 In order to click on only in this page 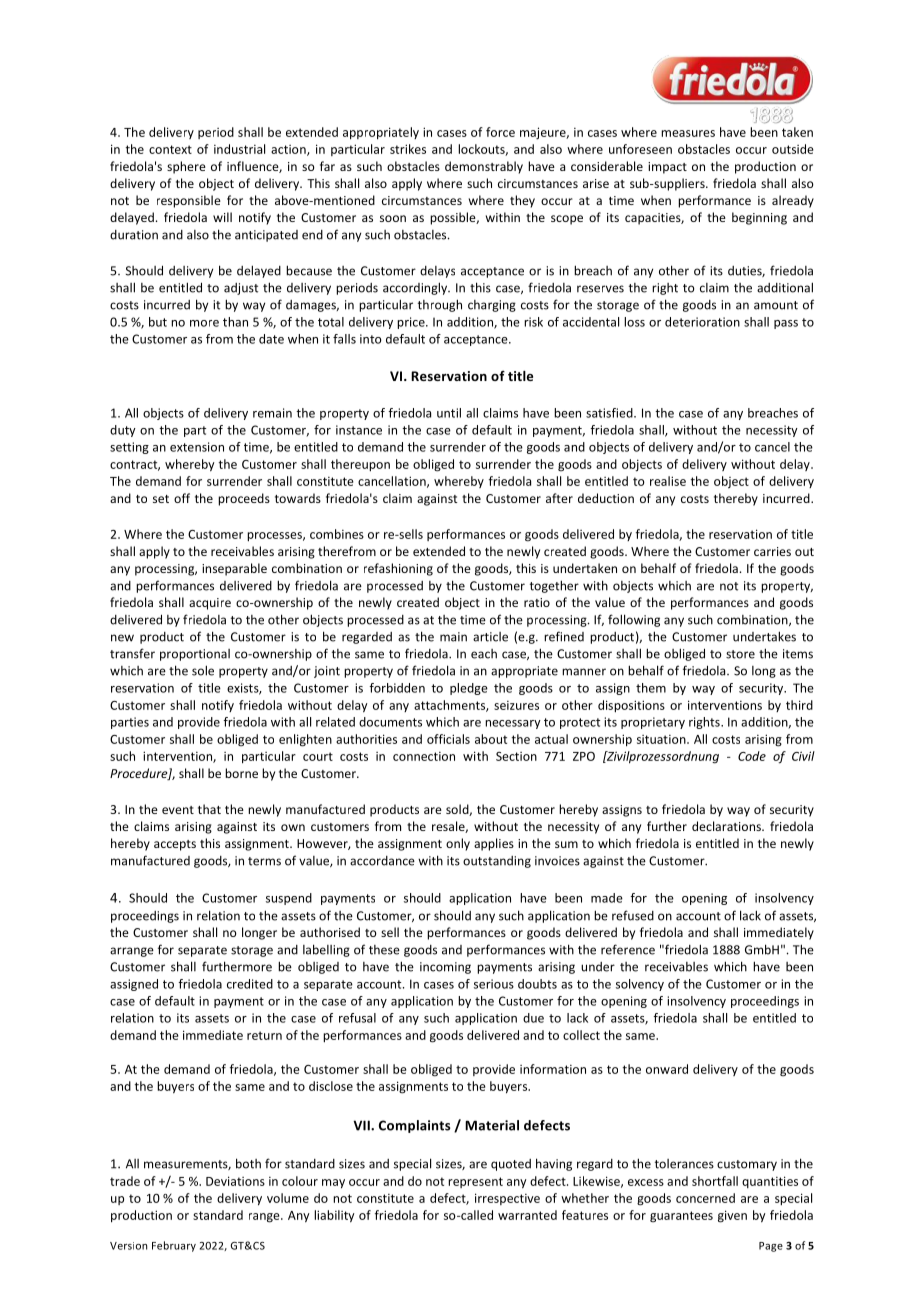, I will do `click(458, 844)`.
